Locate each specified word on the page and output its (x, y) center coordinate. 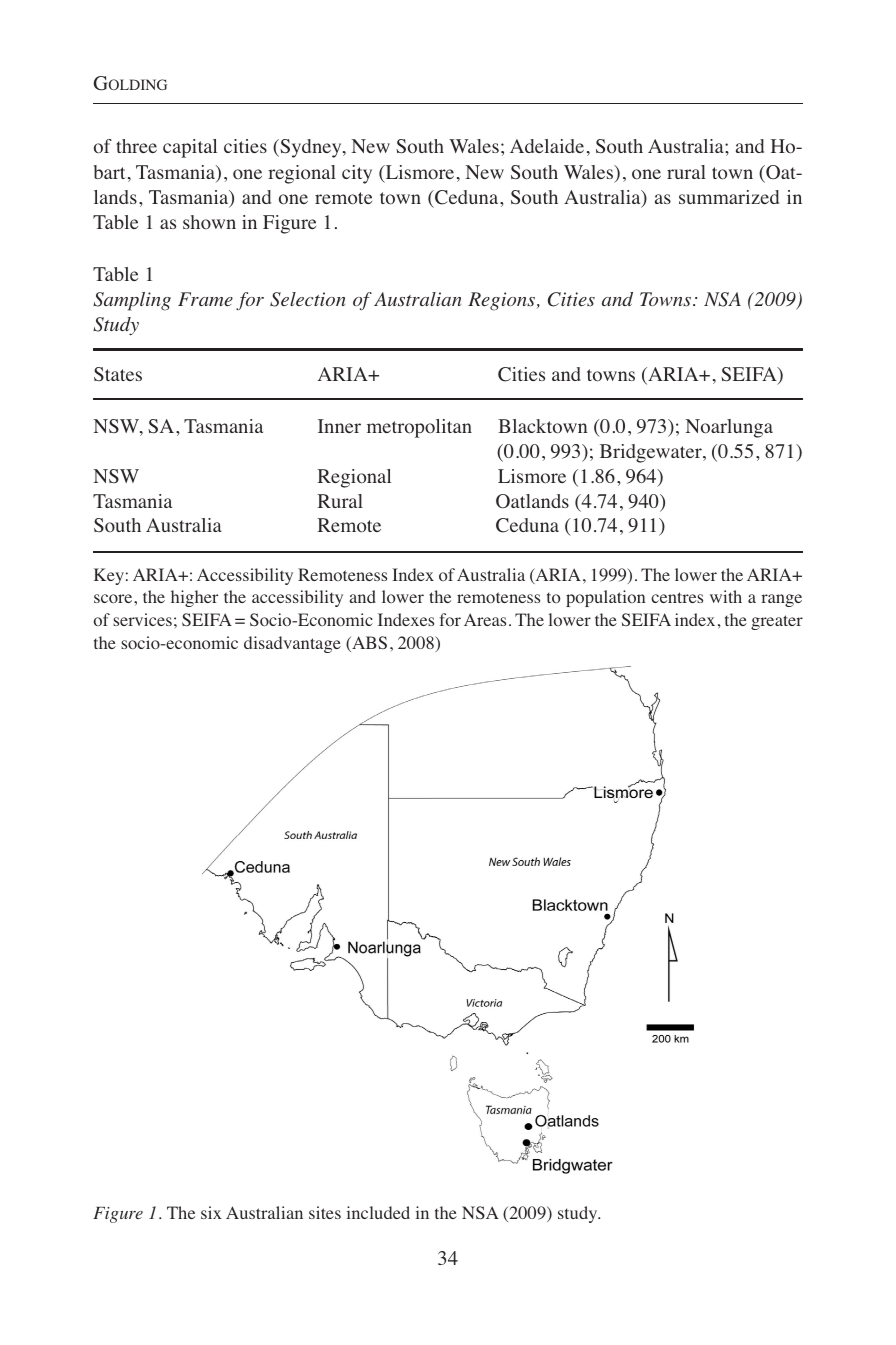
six (211, 1212)
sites (325, 1212)
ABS (368, 644)
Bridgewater (652, 453)
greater (777, 622)
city (357, 174)
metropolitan (419, 428)
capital (190, 148)
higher (194, 598)
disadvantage (292, 644)
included (378, 1212)
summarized (729, 197)
